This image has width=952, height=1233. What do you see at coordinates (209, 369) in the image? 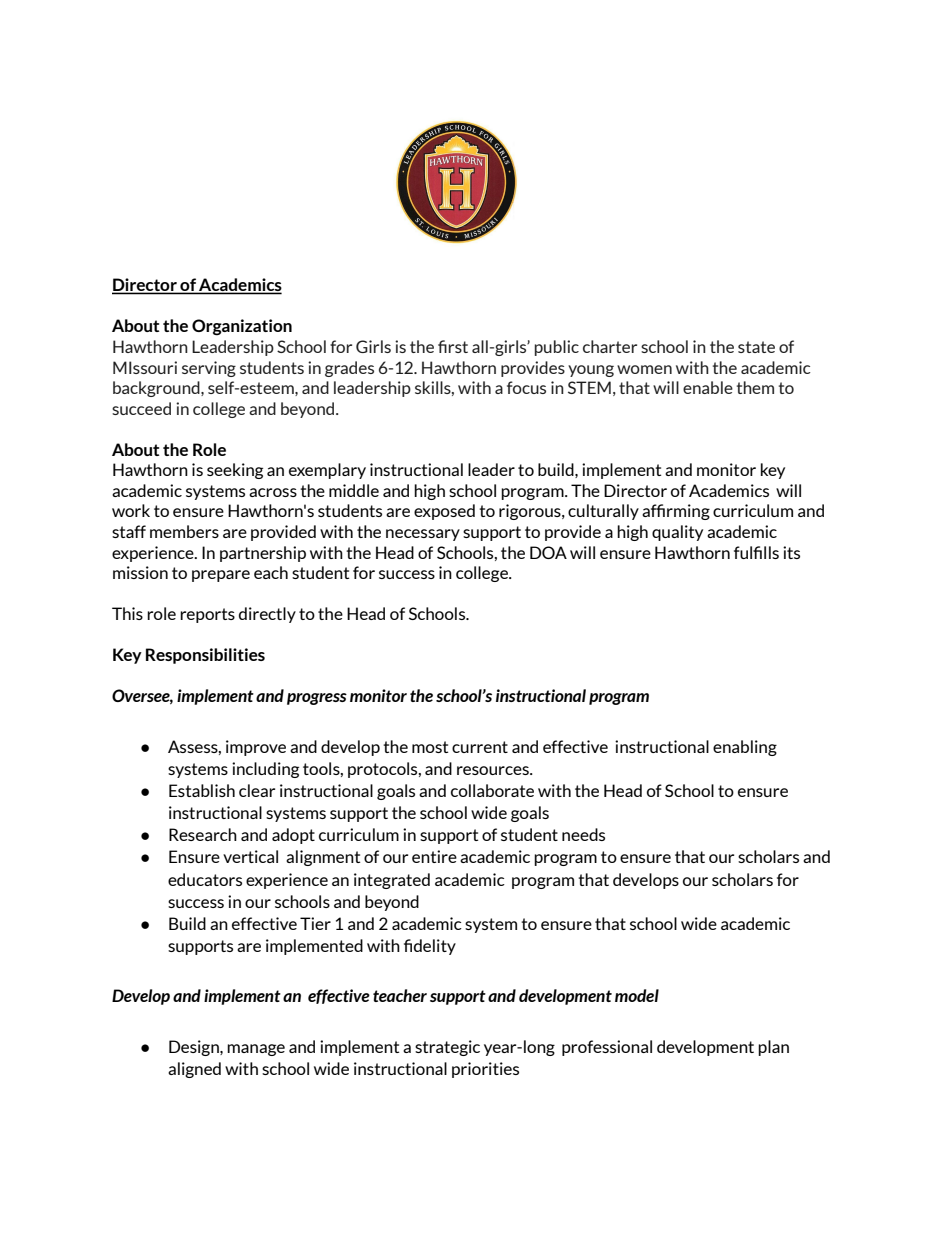
I see `serving` at bounding box center [209, 369].
